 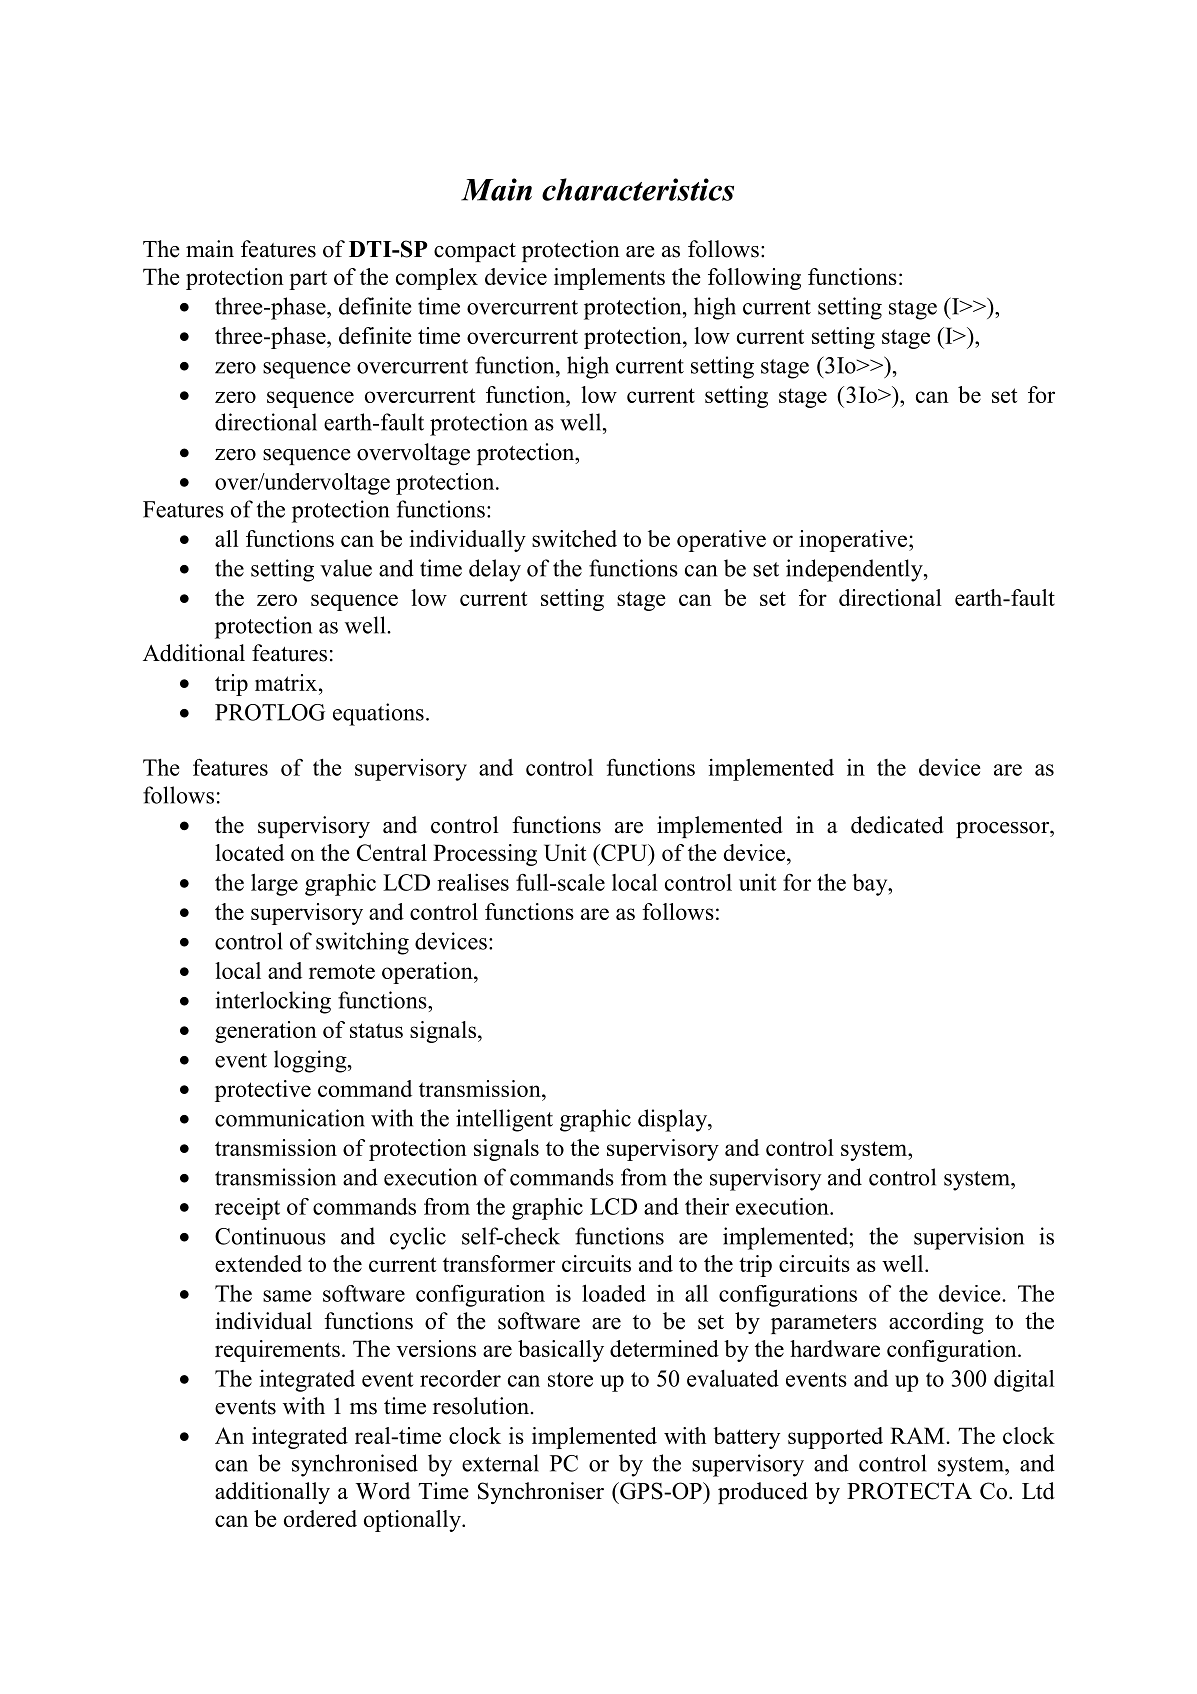 What do you see at coordinates (754, 279) in the document?
I see `following` at bounding box center [754, 279].
